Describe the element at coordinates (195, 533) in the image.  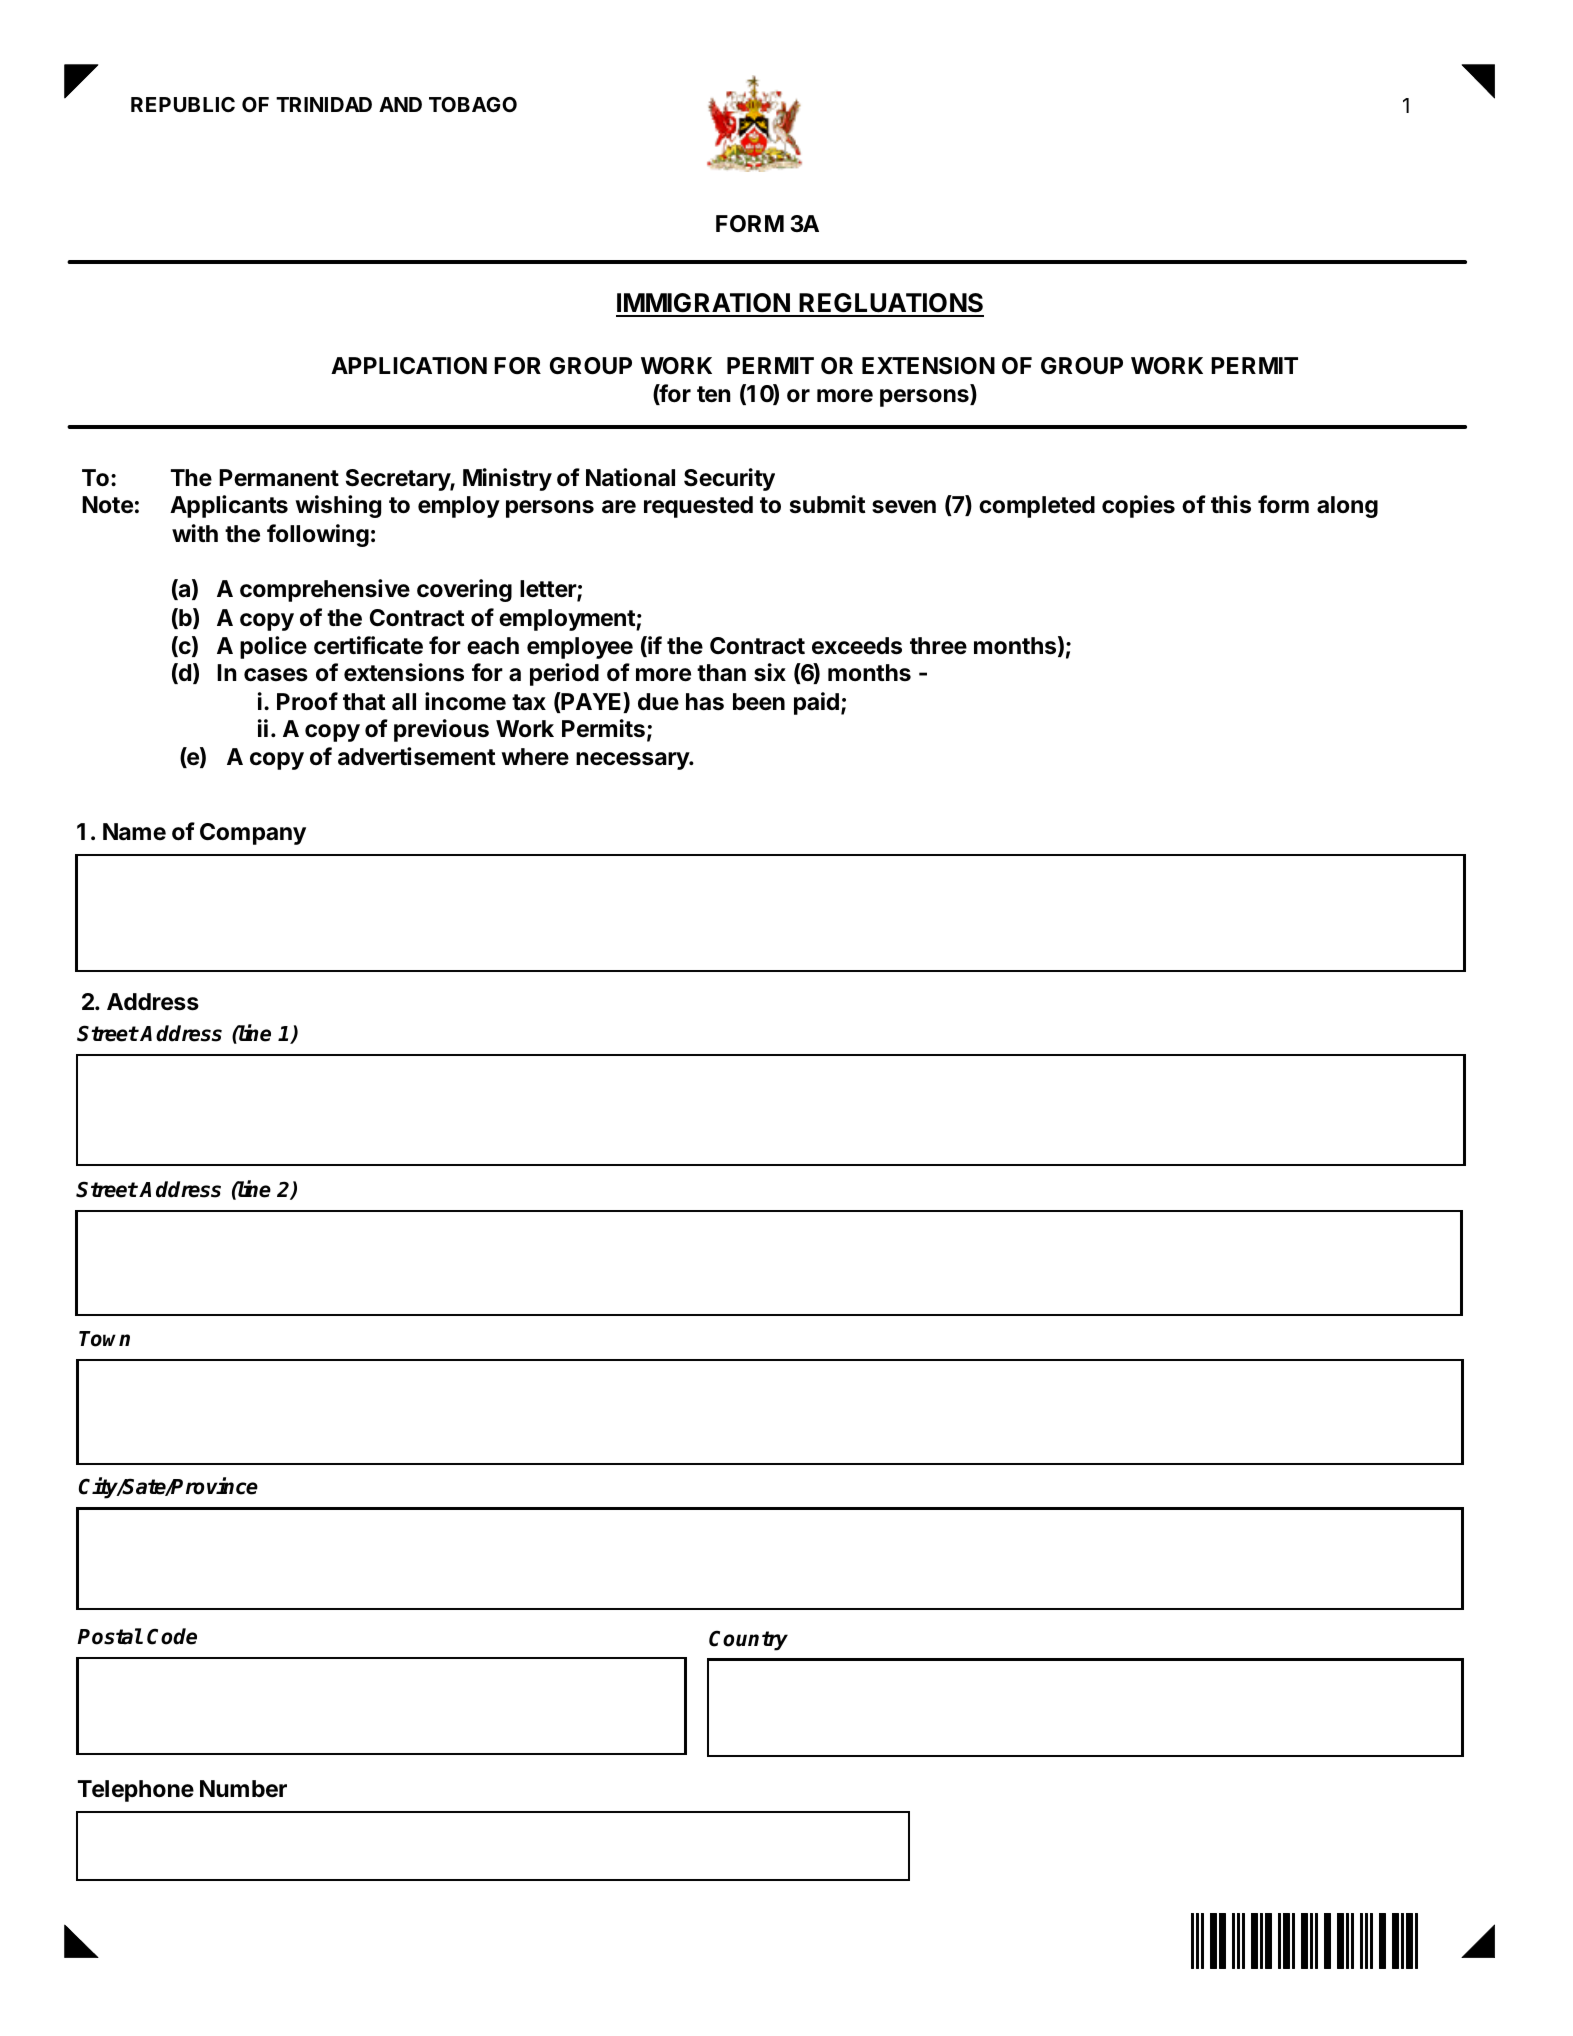
I see `with` at that location.
